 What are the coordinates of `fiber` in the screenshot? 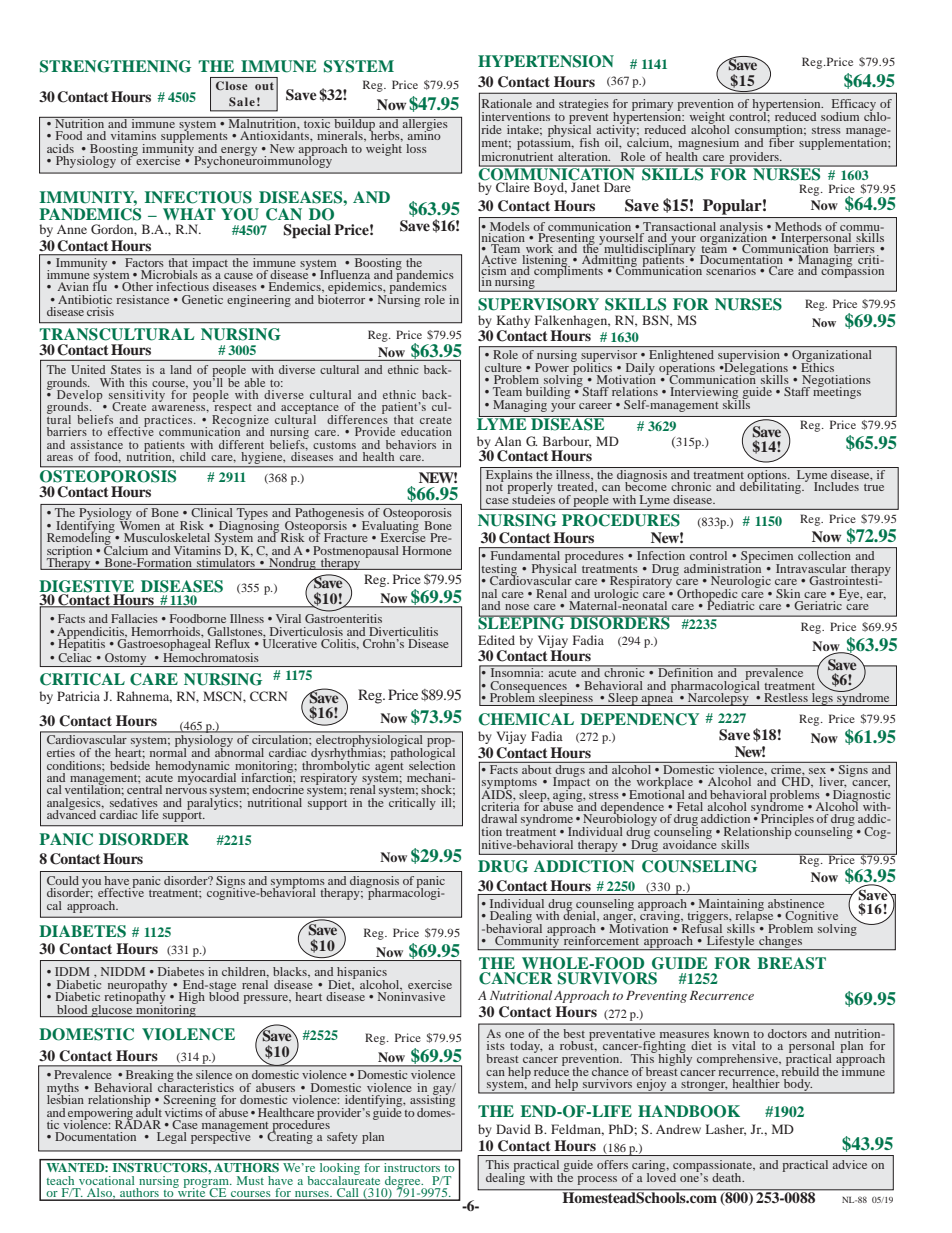 It's located at (781, 141).
